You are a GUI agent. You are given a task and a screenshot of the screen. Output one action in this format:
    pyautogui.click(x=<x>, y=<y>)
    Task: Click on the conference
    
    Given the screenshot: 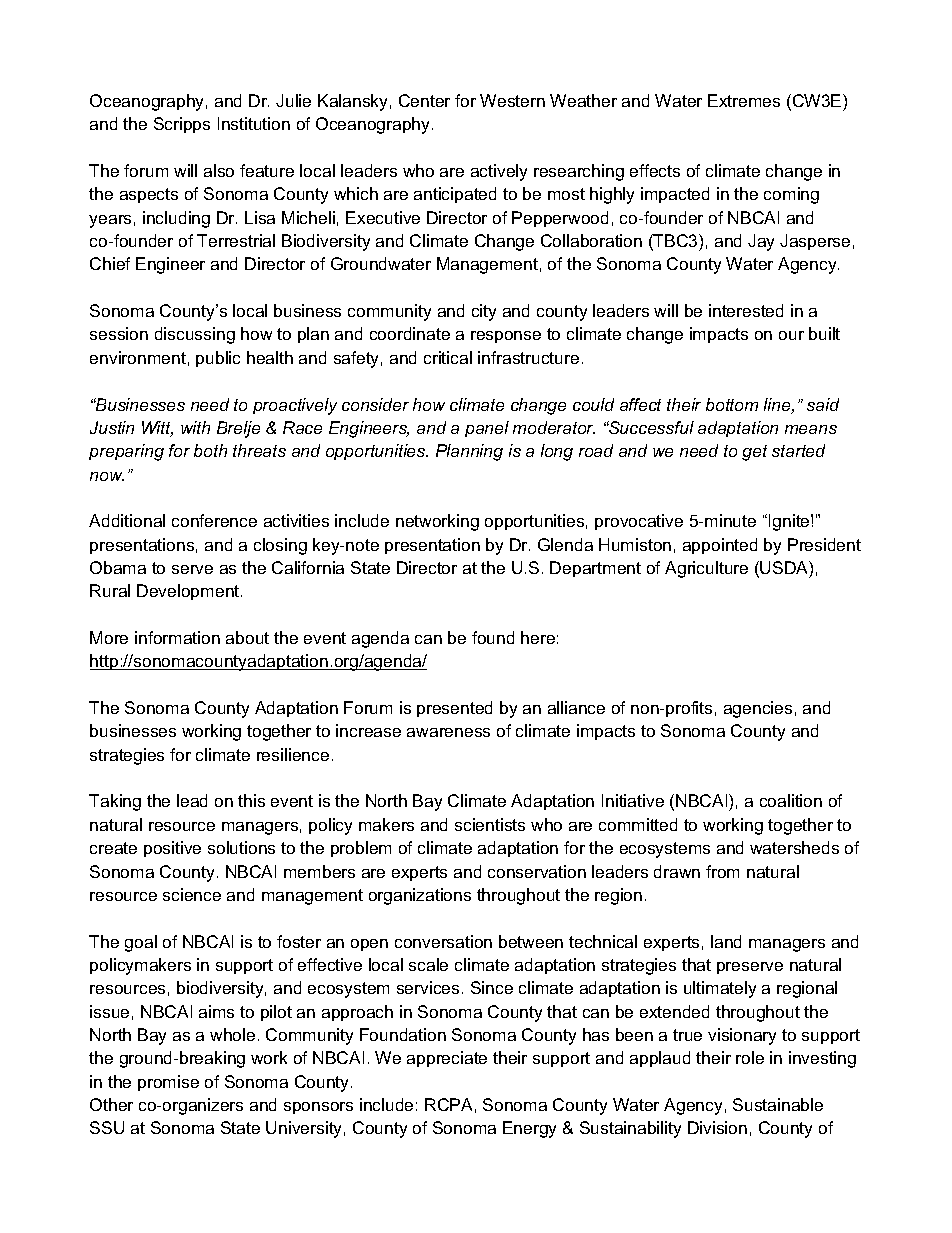 What is the action you would take?
    pyautogui.click(x=214, y=520)
